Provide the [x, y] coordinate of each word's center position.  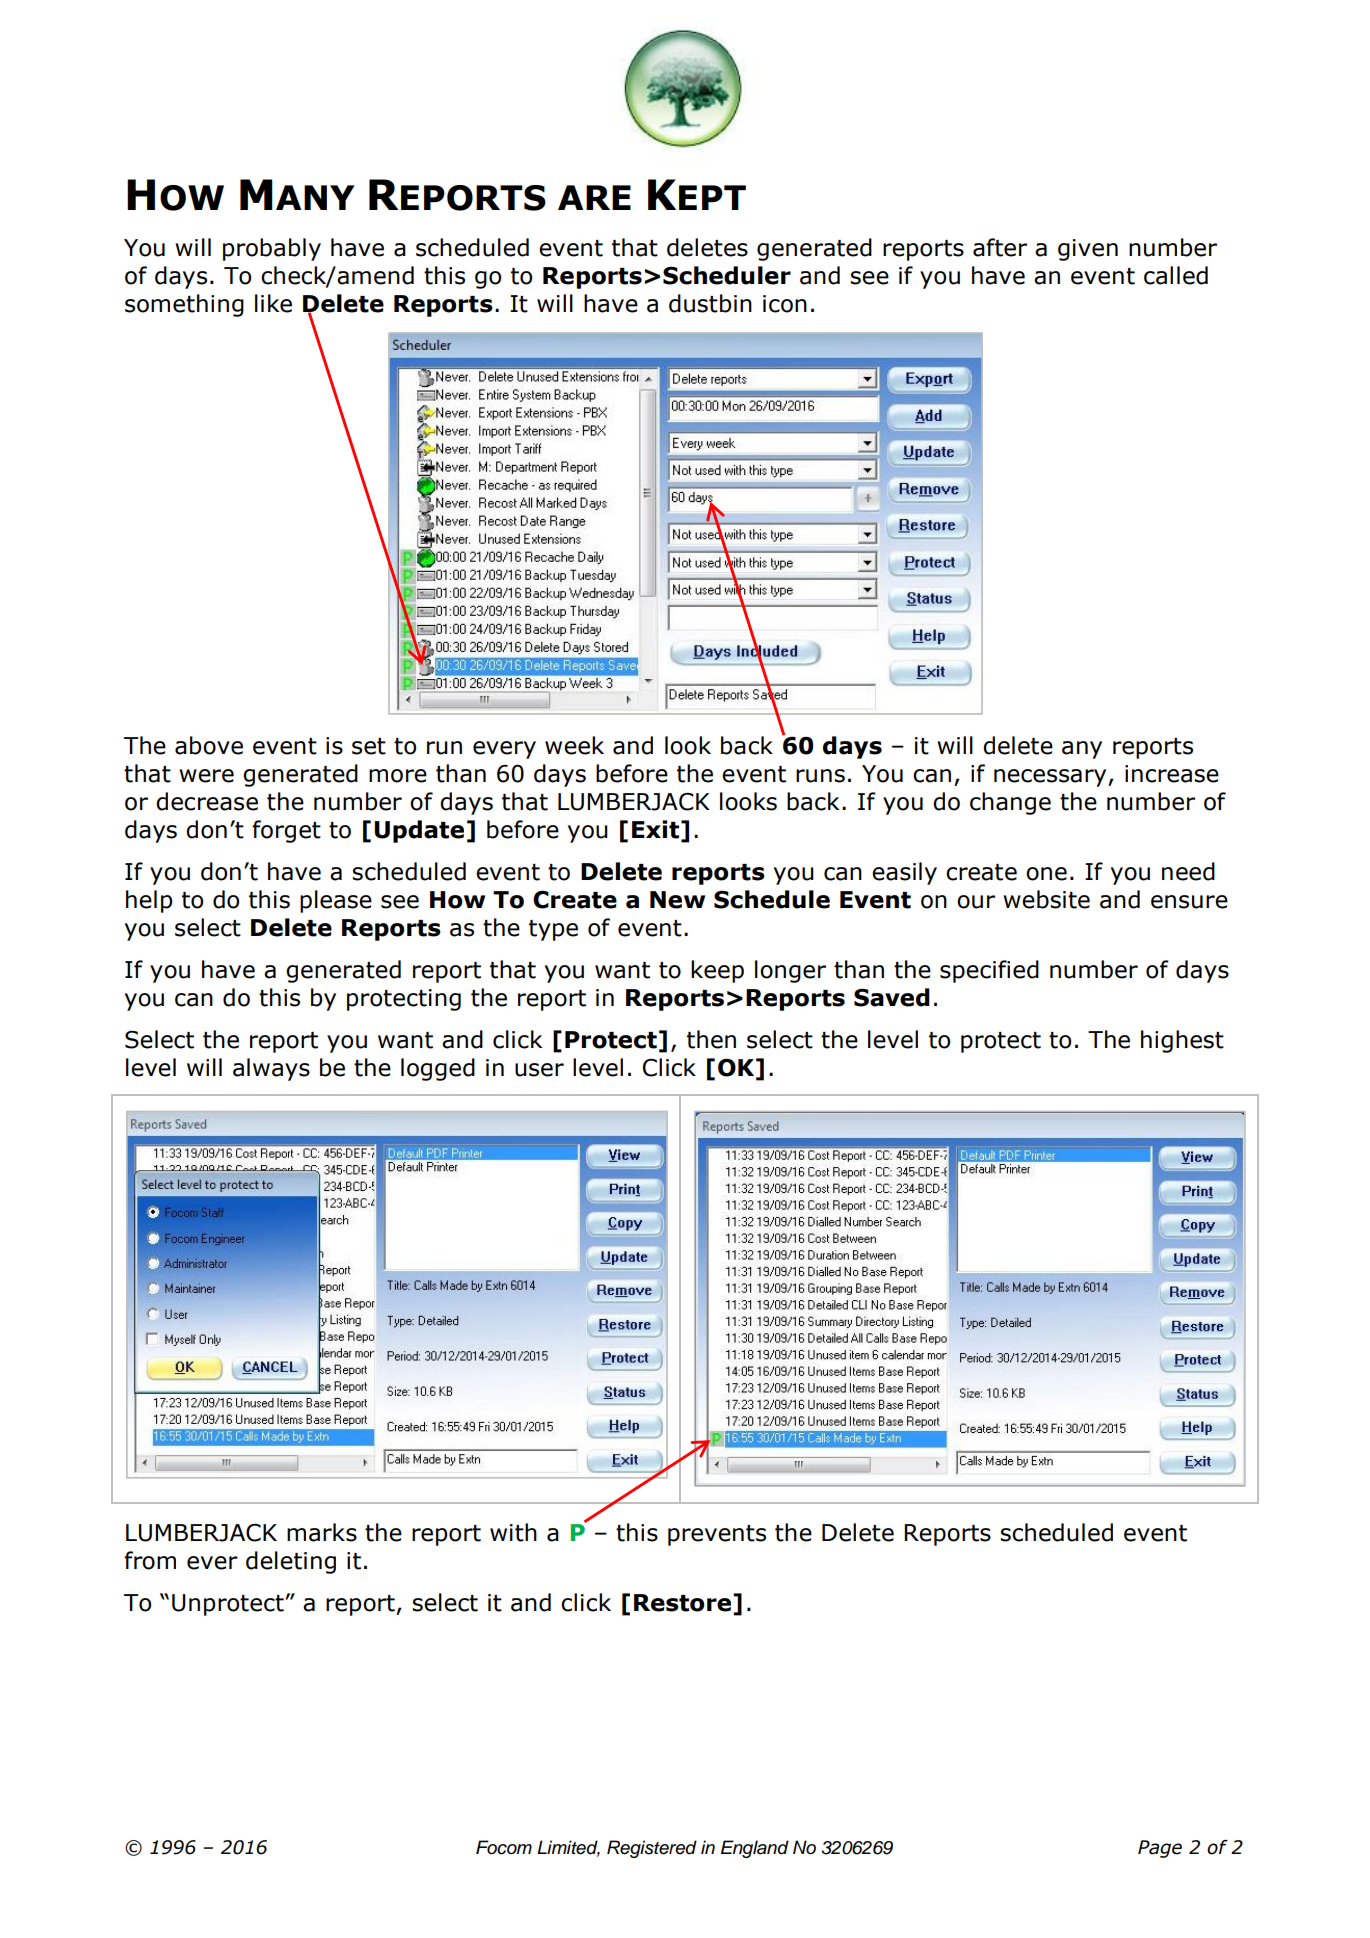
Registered [652, 1849]
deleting [291, 1562]
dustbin [710, 303]
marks [322, 1532]
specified [989, 971]
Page [1160, 1849]
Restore [682, 1603]
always [271, 1069]
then [711, 1039]
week [574, 745]
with [513, 1532]
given [1088, 250]
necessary [1051, 778]
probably [272, 249]
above [209, 745]
